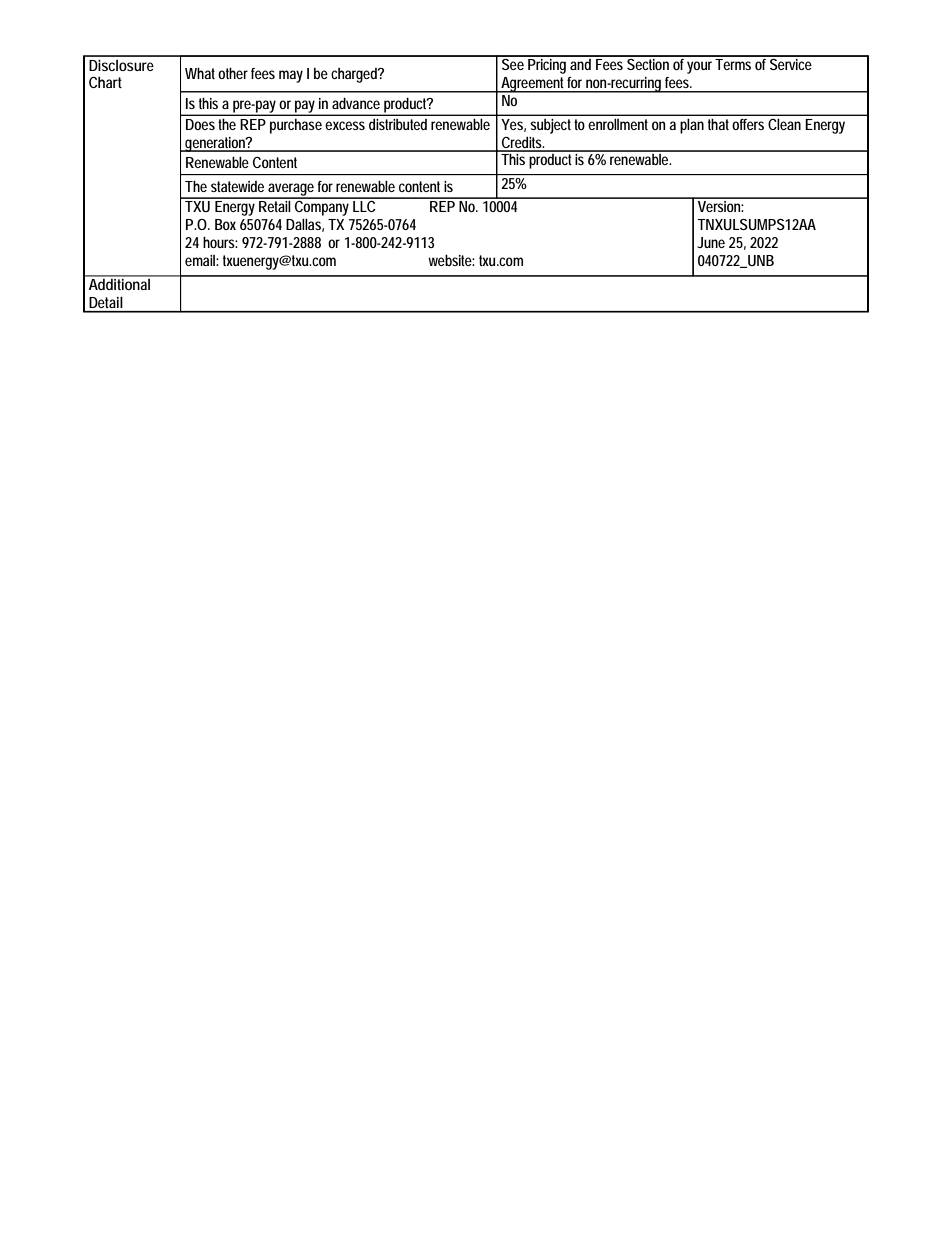  What do you see at coordinates (305, 225) in the page?
I see `Dallas` at bounding box center [305, 225].
